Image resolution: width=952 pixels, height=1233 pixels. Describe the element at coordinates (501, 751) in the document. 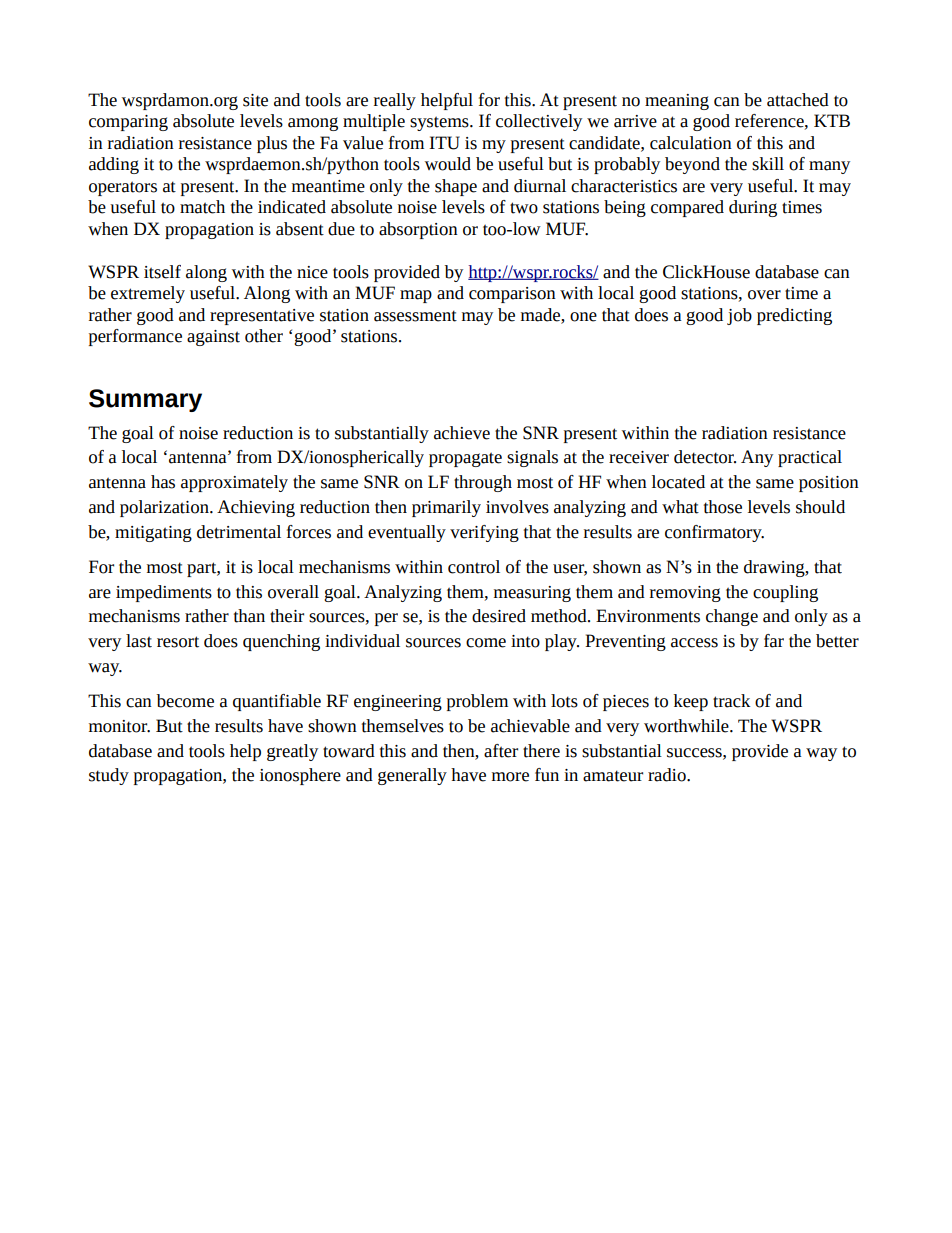

I see `after` at that location.
